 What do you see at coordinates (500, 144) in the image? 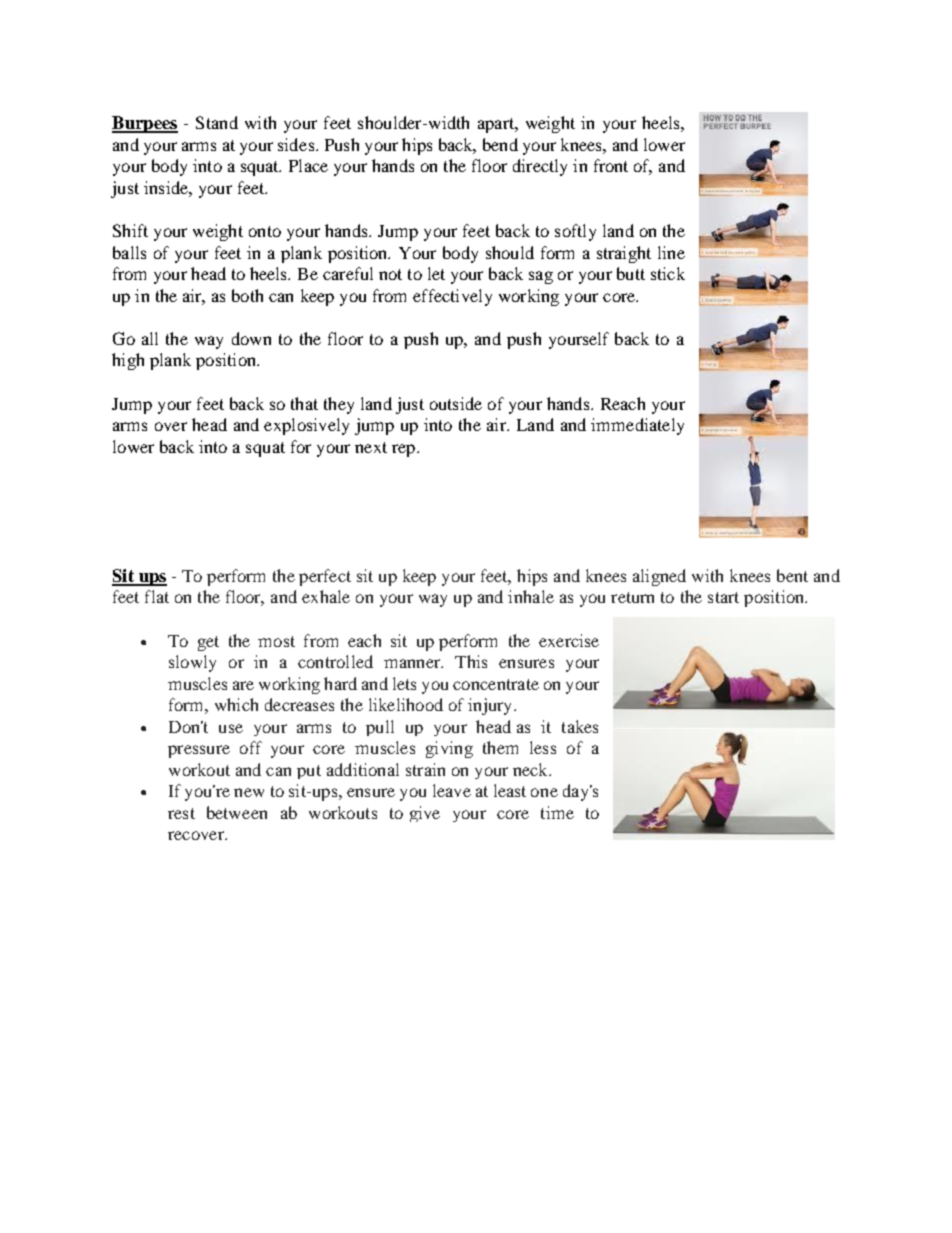
I see `bend` at bounding box center [500, 144].
